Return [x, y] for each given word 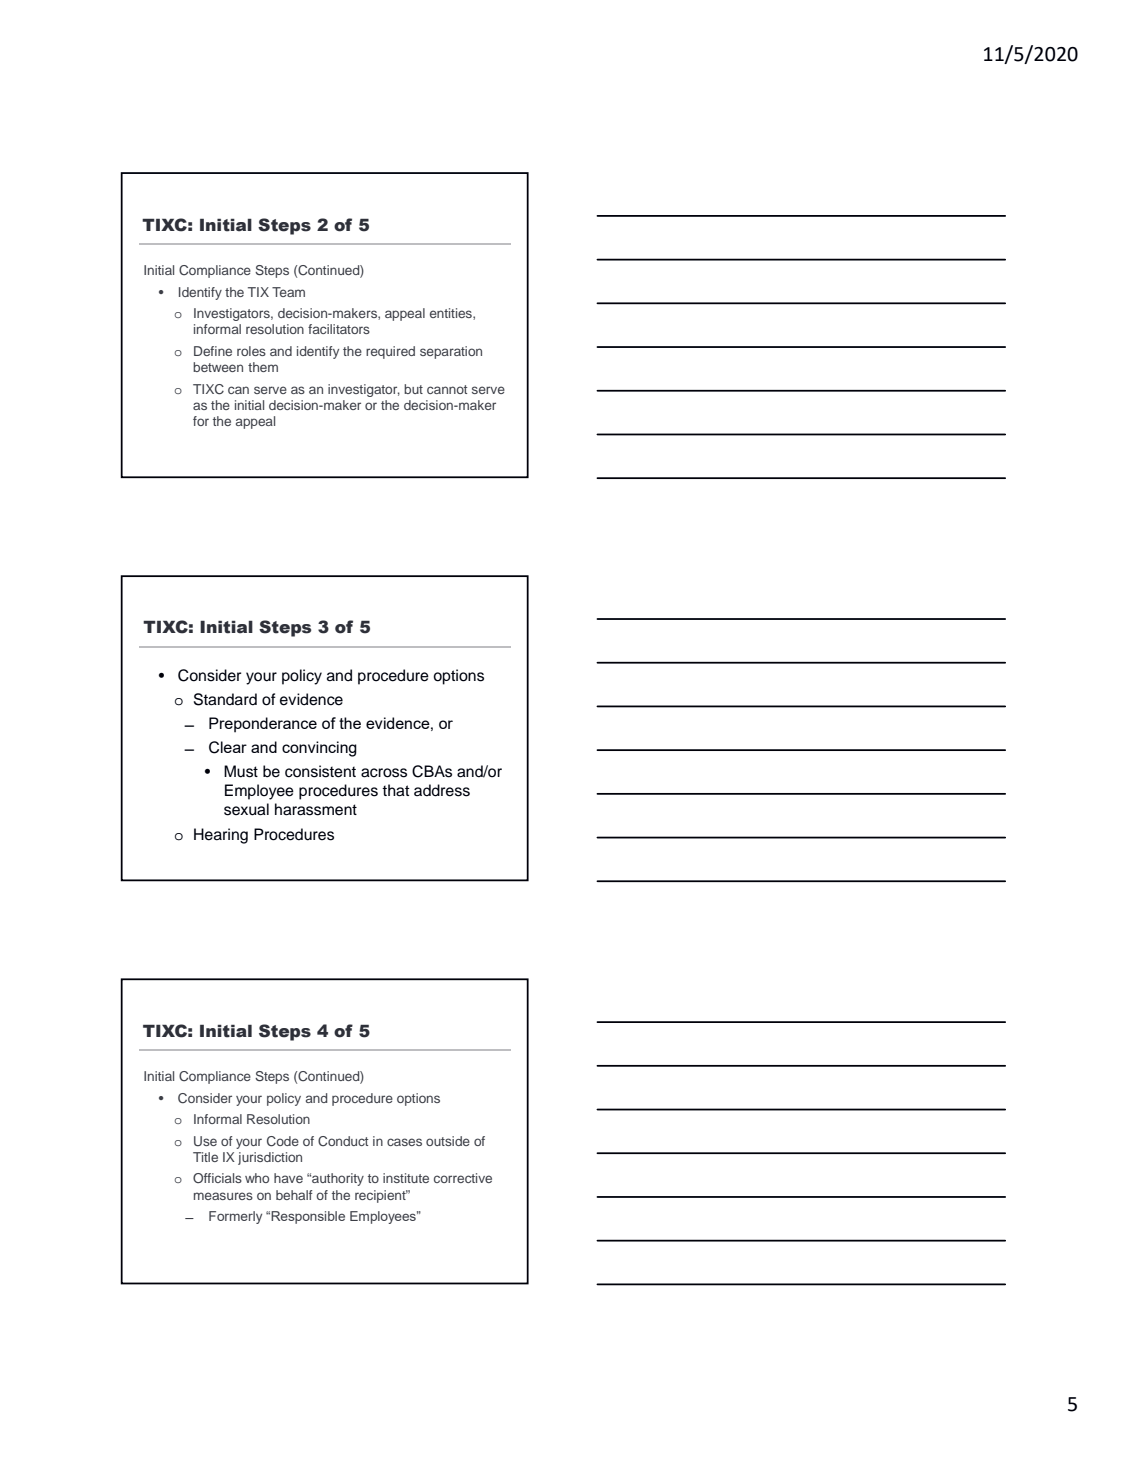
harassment [316, 809]
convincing [319, 749]
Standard [225, 699]
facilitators [339, 329]
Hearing [221, 836]
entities [452, 314]
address [442, 790]
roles [251, 351]
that [396, 790]
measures [223, 1196]
